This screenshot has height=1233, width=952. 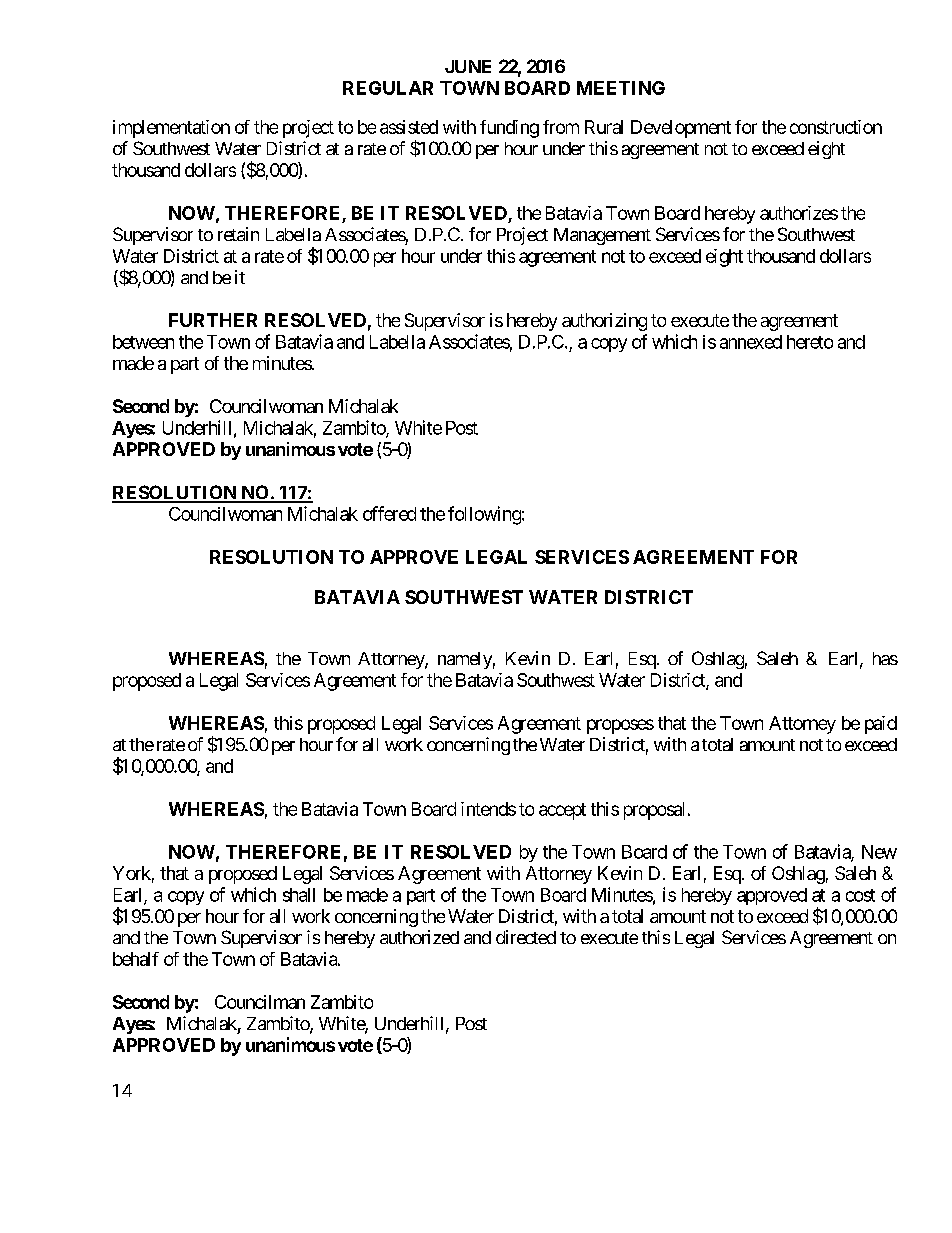 I want to click on offered, so click(x=389, y=513).
